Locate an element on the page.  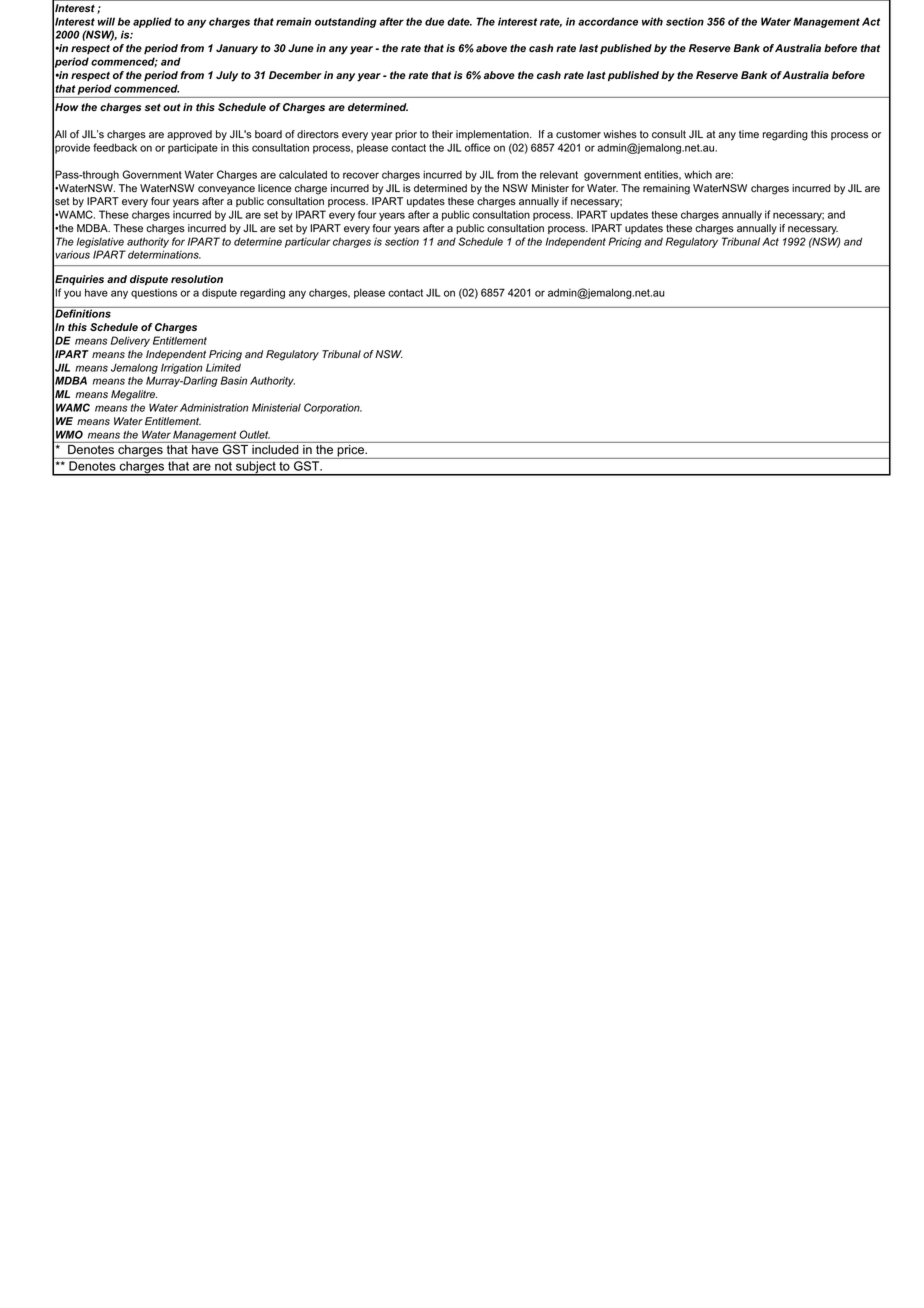
due is located at coordinates (434, 21).
